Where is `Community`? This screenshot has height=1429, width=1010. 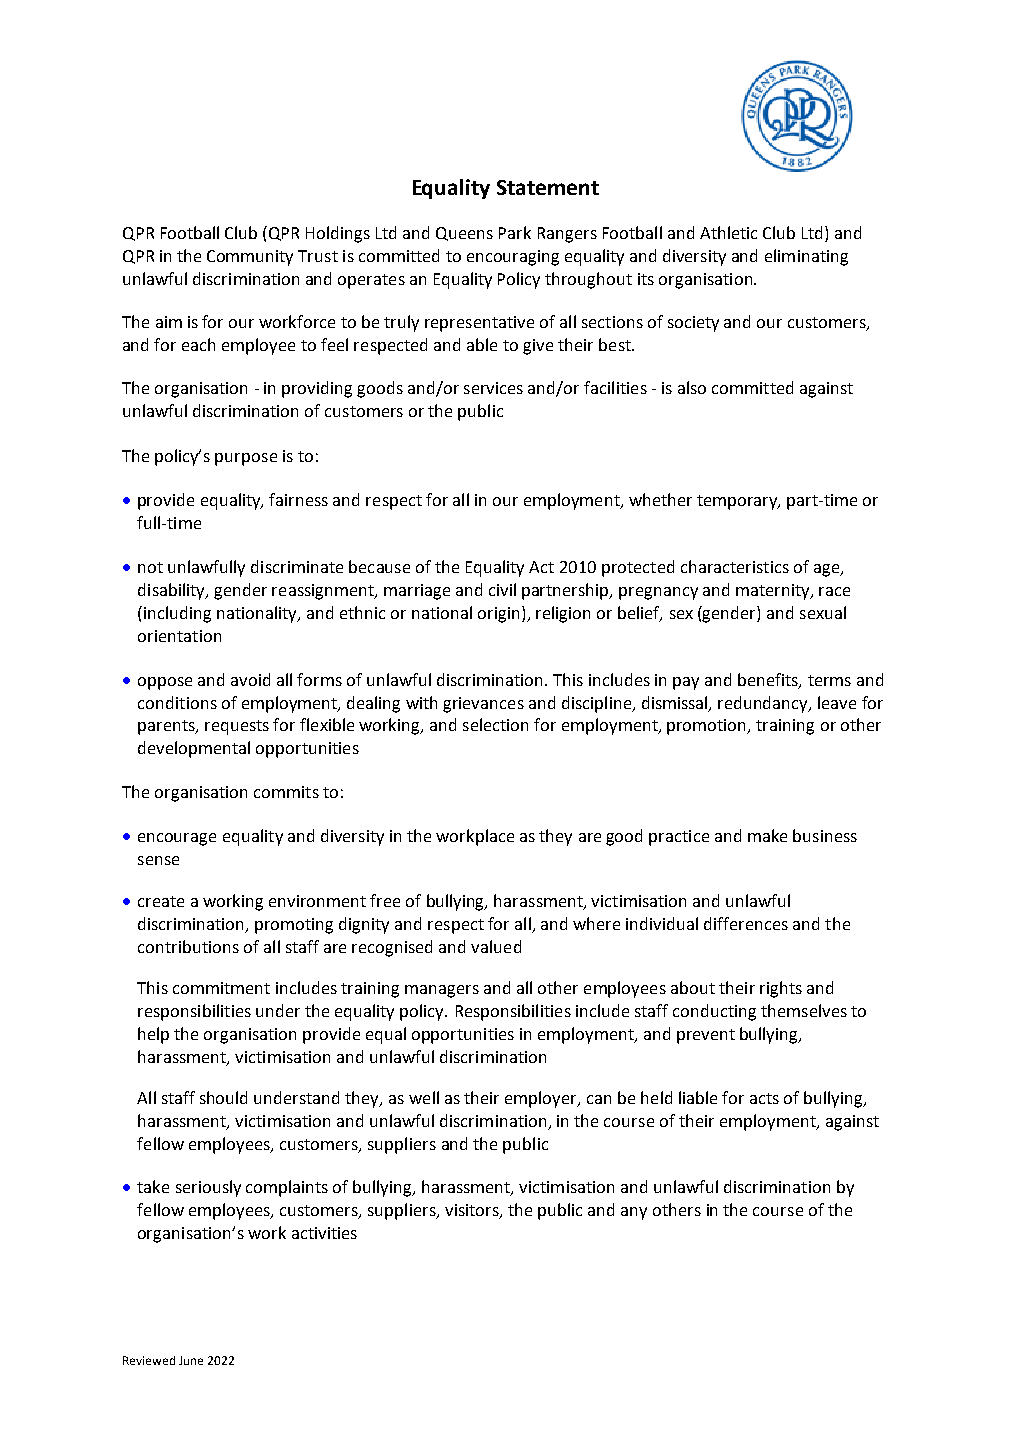
Community is located at coordinates (250, 258).
